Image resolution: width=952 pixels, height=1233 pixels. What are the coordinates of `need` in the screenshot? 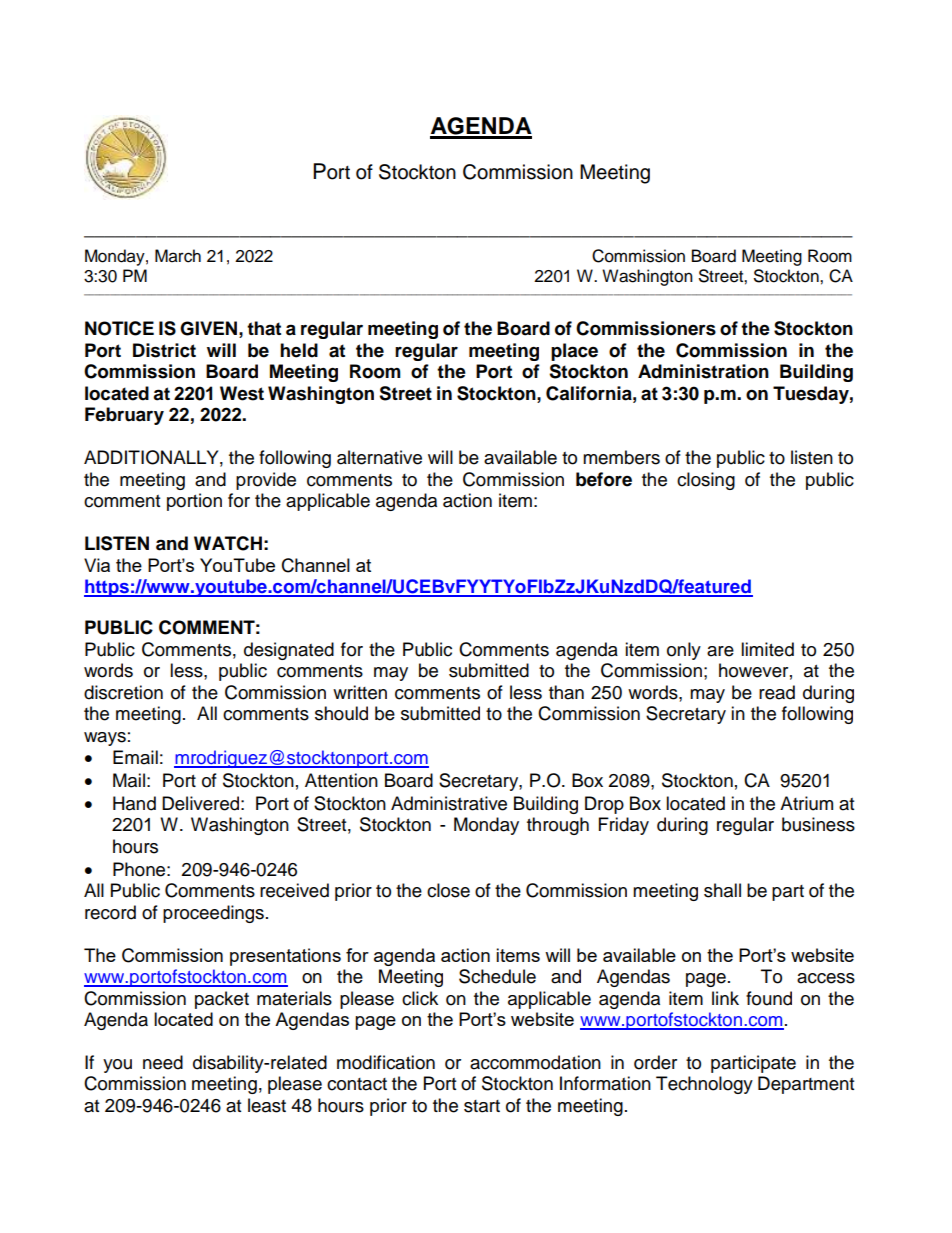 It's located at (163, 1062).
